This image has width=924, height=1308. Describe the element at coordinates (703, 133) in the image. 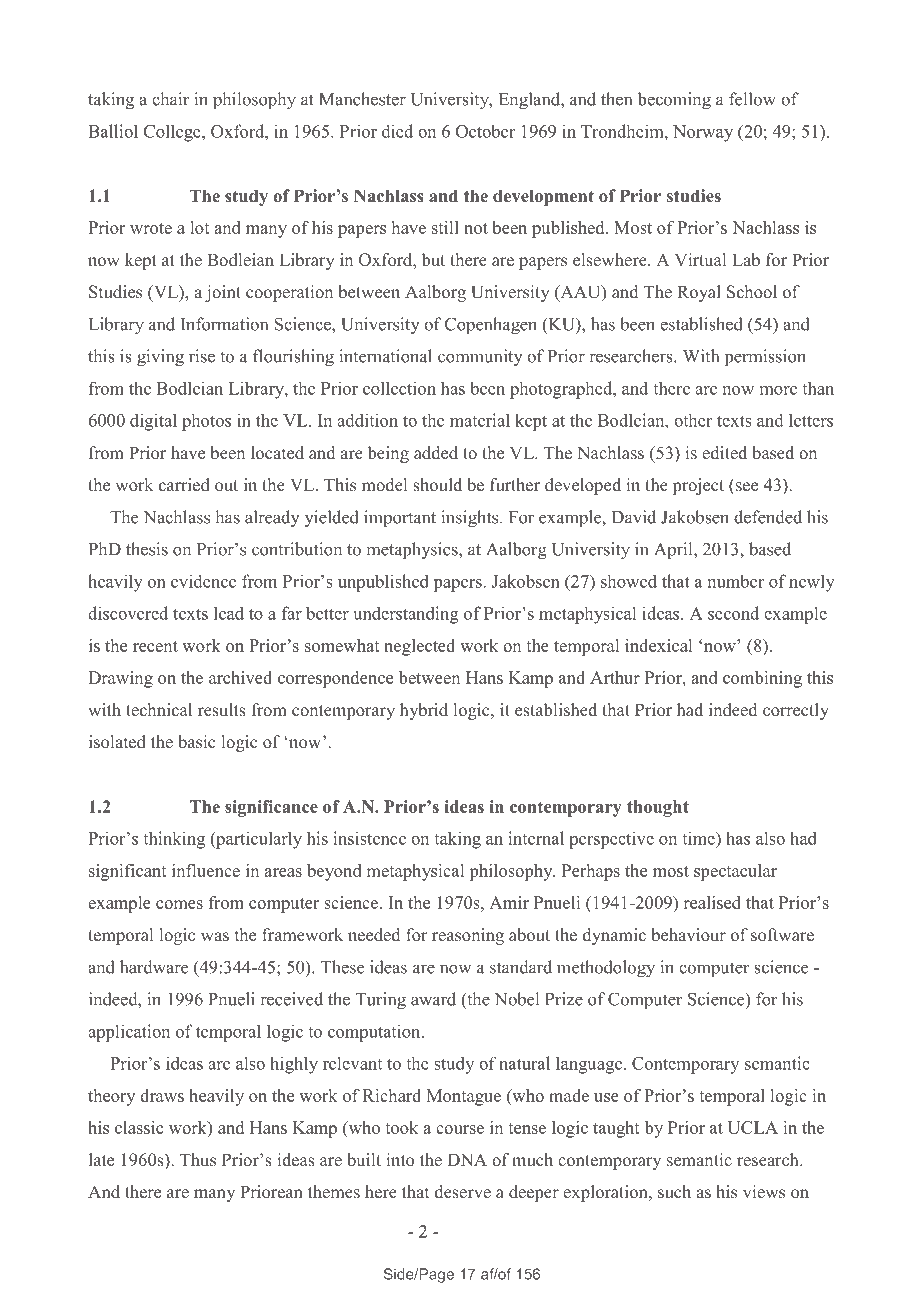

I see `Norway` at that location.
